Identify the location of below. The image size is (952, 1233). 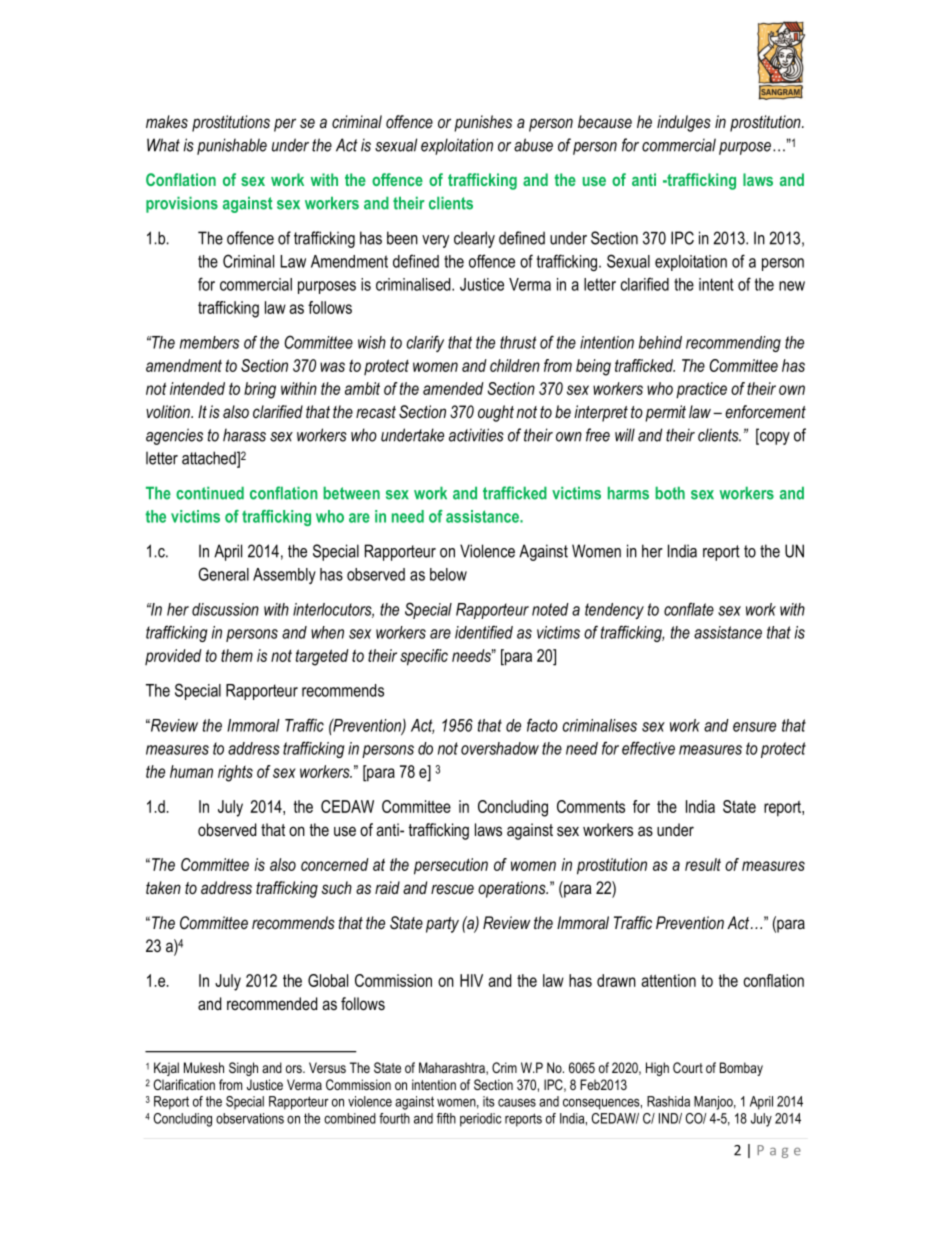
(448, 574).
